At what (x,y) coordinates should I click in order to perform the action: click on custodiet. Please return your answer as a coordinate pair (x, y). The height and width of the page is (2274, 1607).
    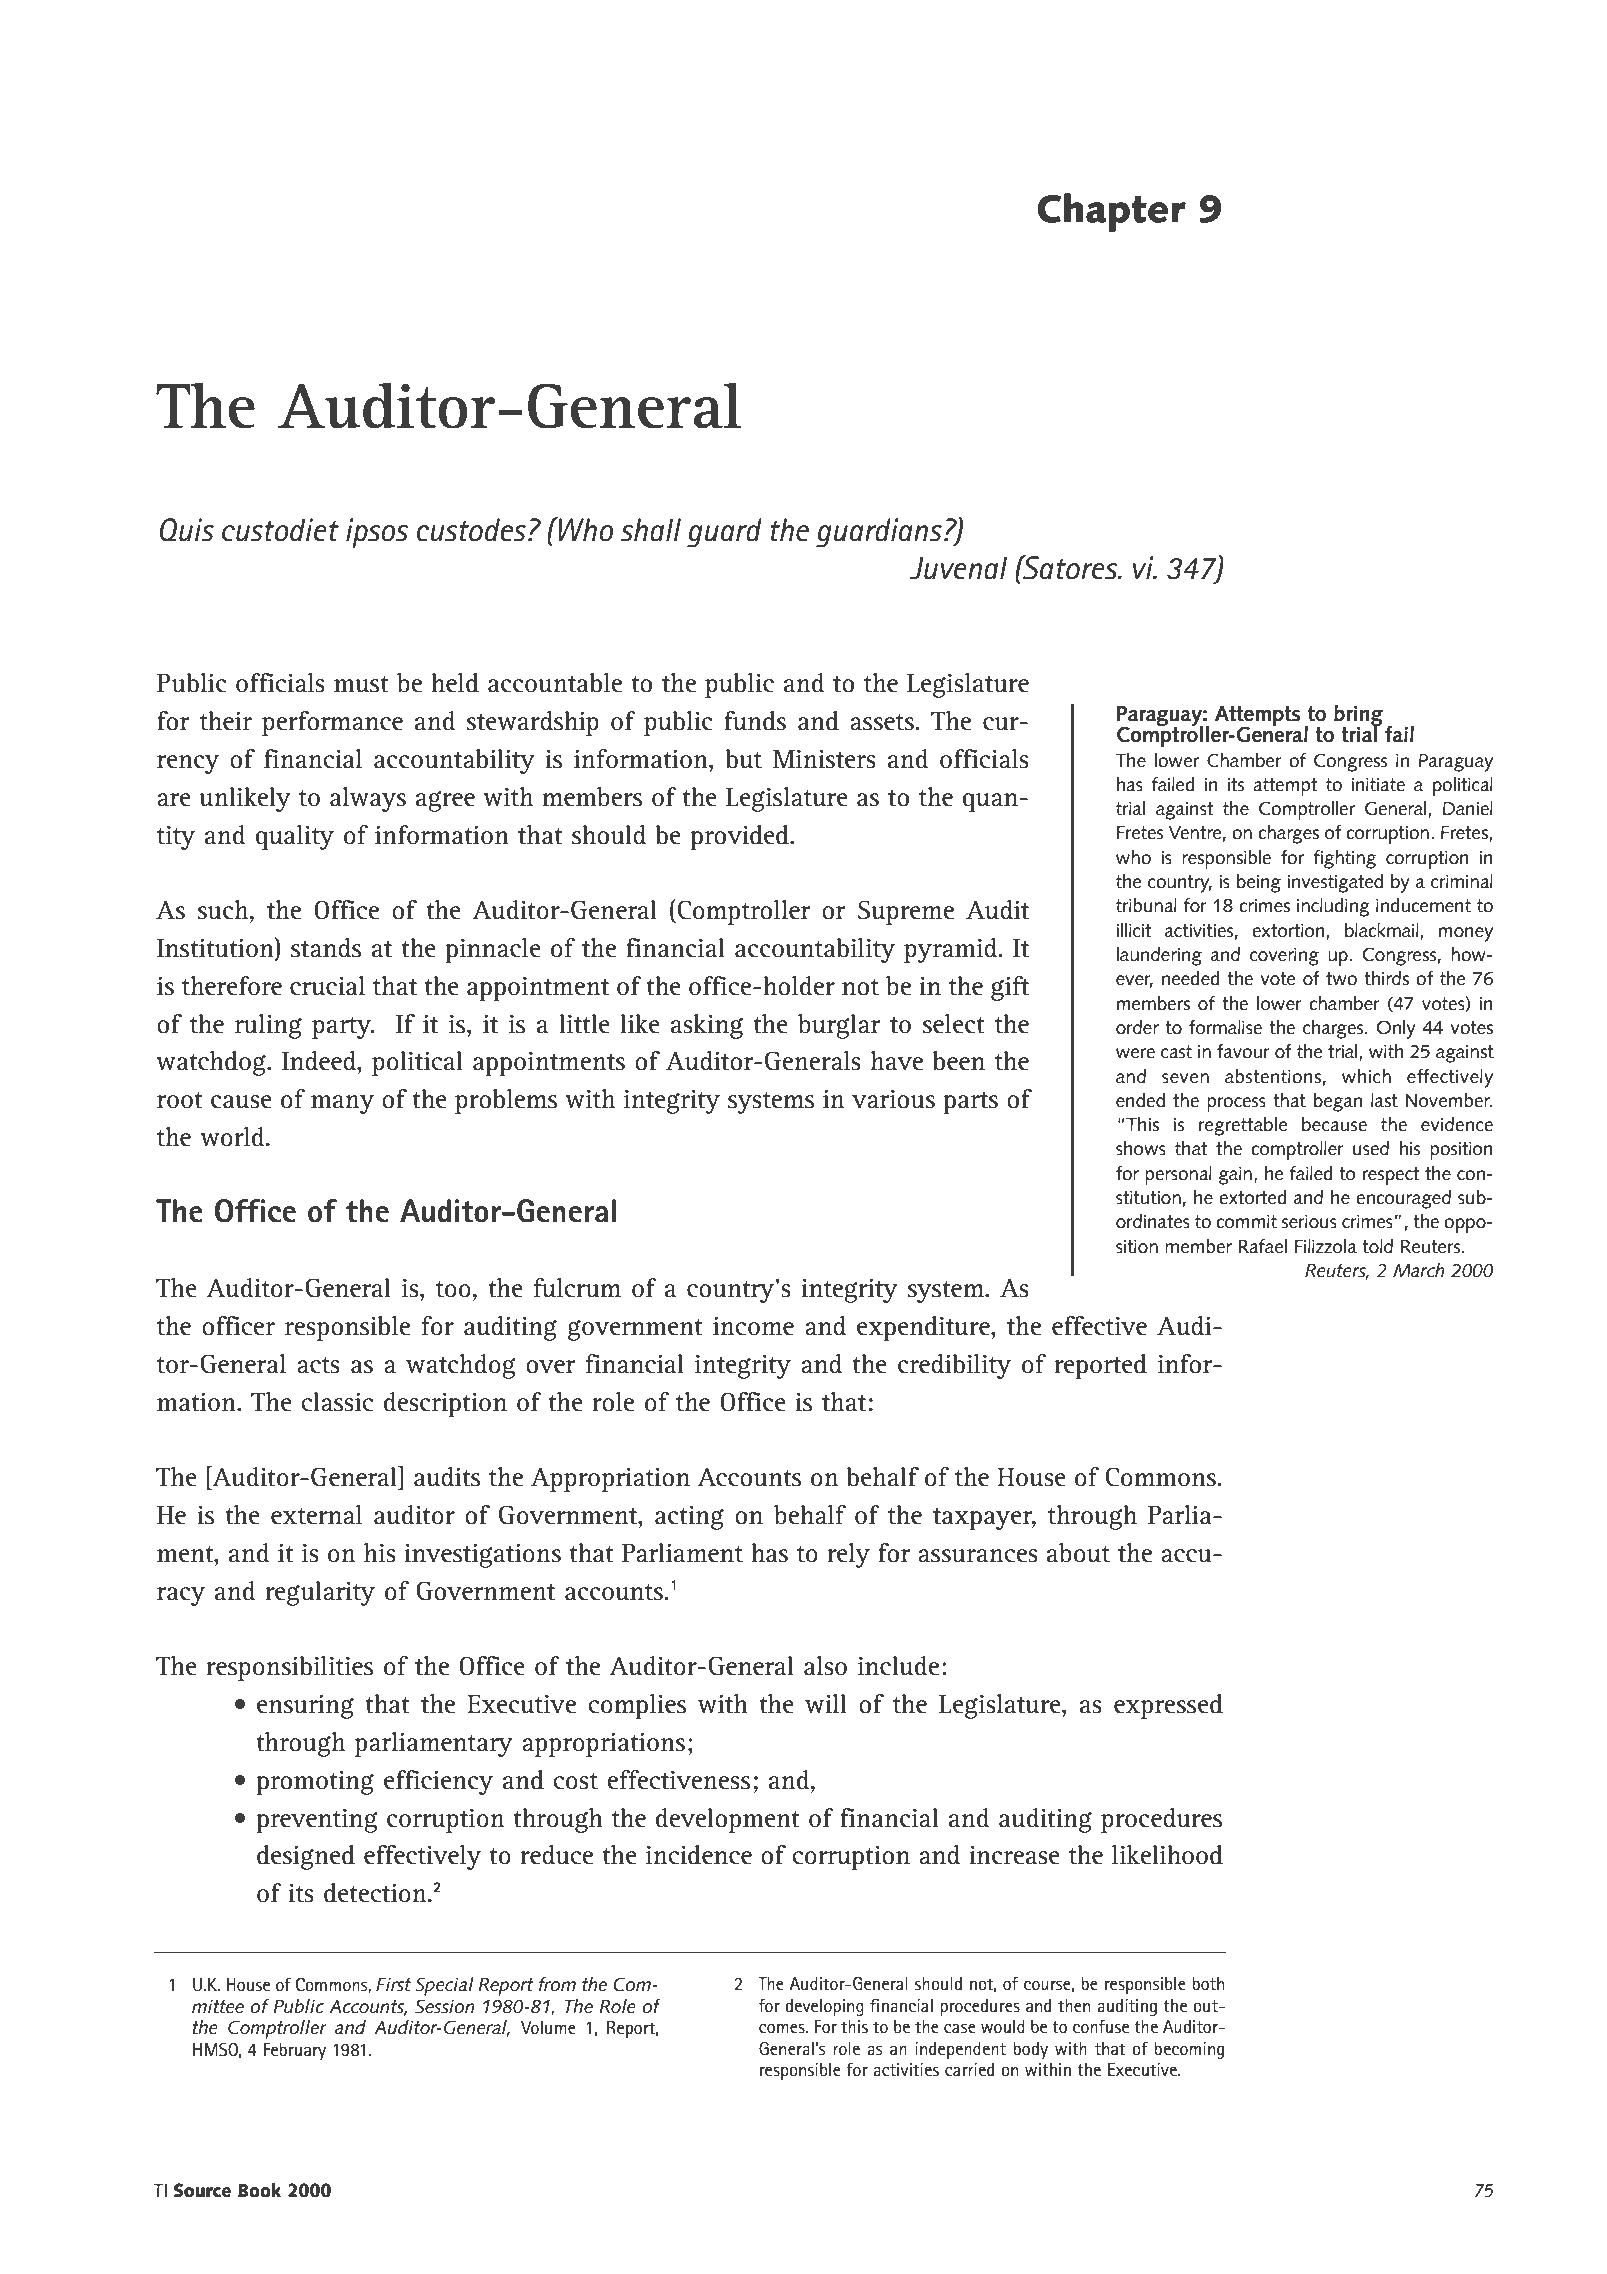
    Looking at the image, I should click on (280, 530).
